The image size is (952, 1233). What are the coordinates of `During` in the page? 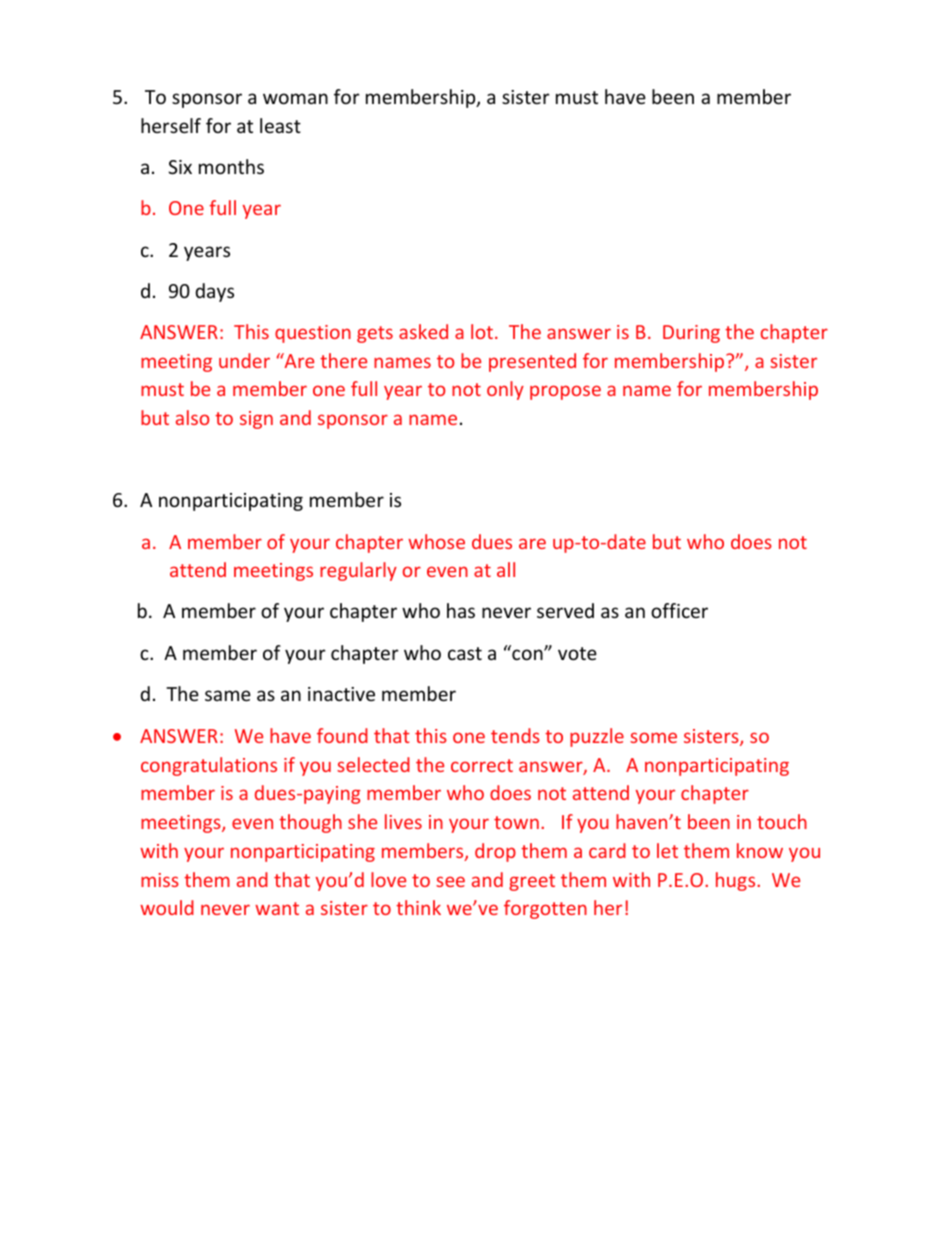 It's located at (691, 334).
